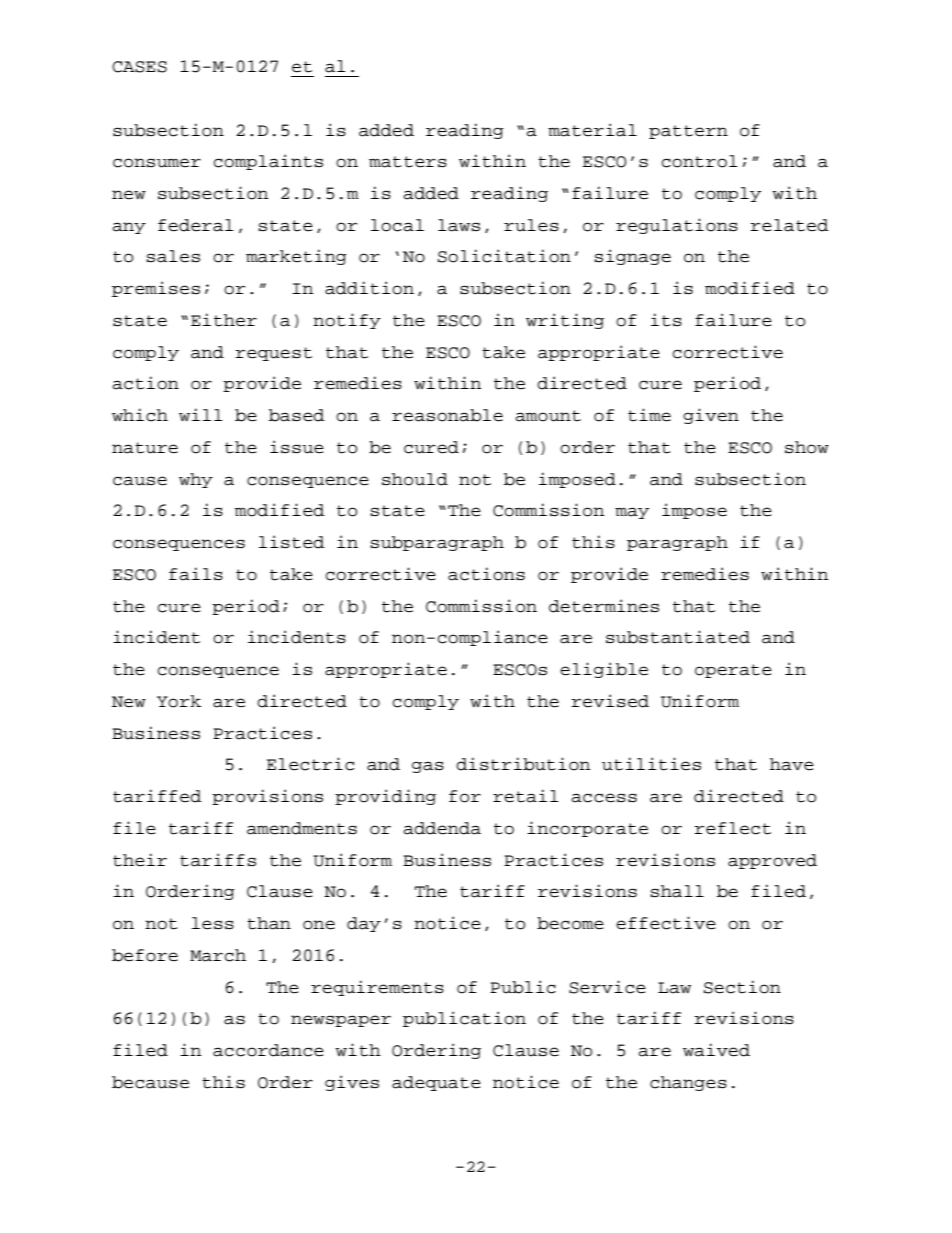 This screenshot has height=1233, width=952. Describe the element at coordinates (442, 828) in the screenshot. I see `addenda` at that location.
